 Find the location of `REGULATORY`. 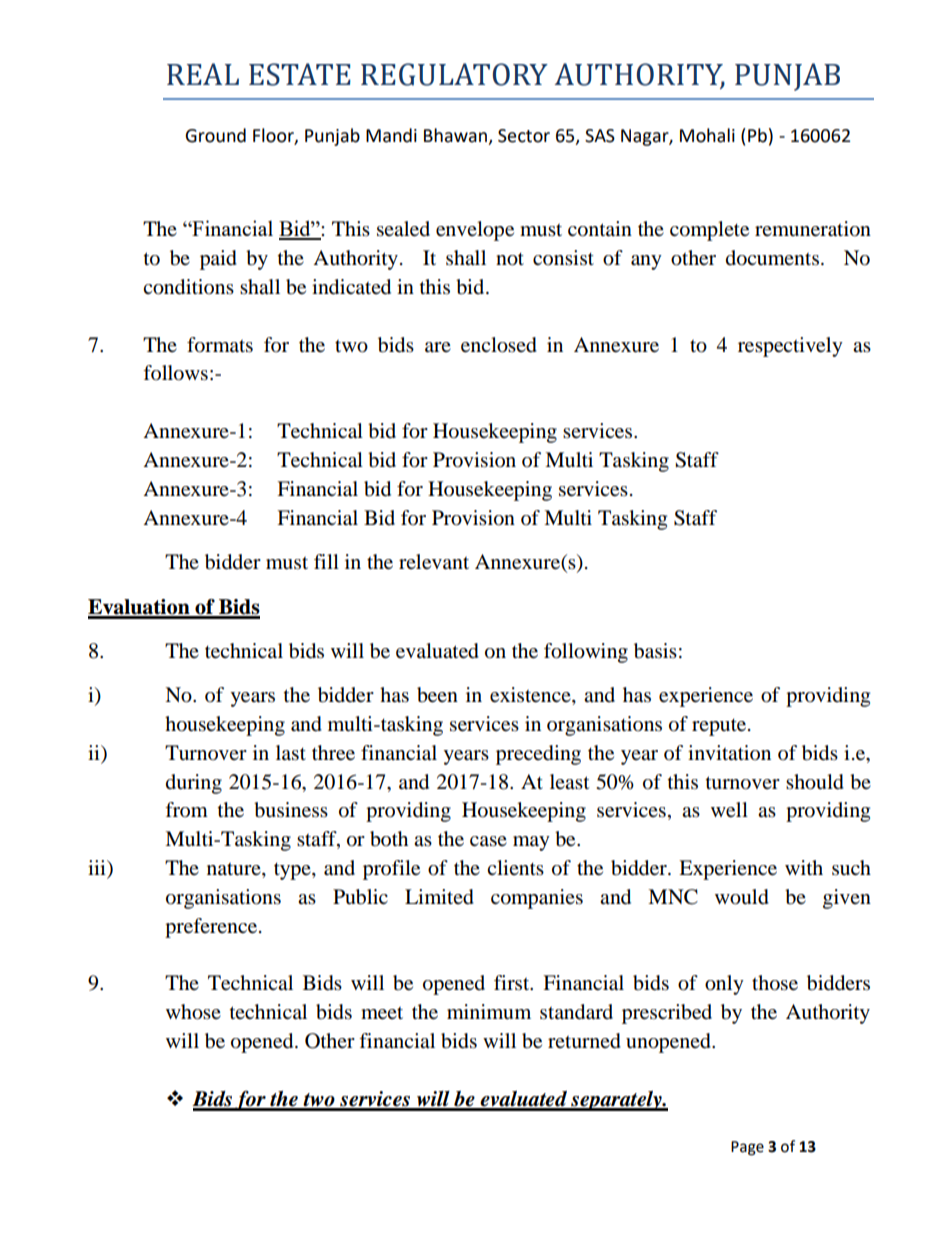

REGULATORY is located at coordinates (454, 74).
